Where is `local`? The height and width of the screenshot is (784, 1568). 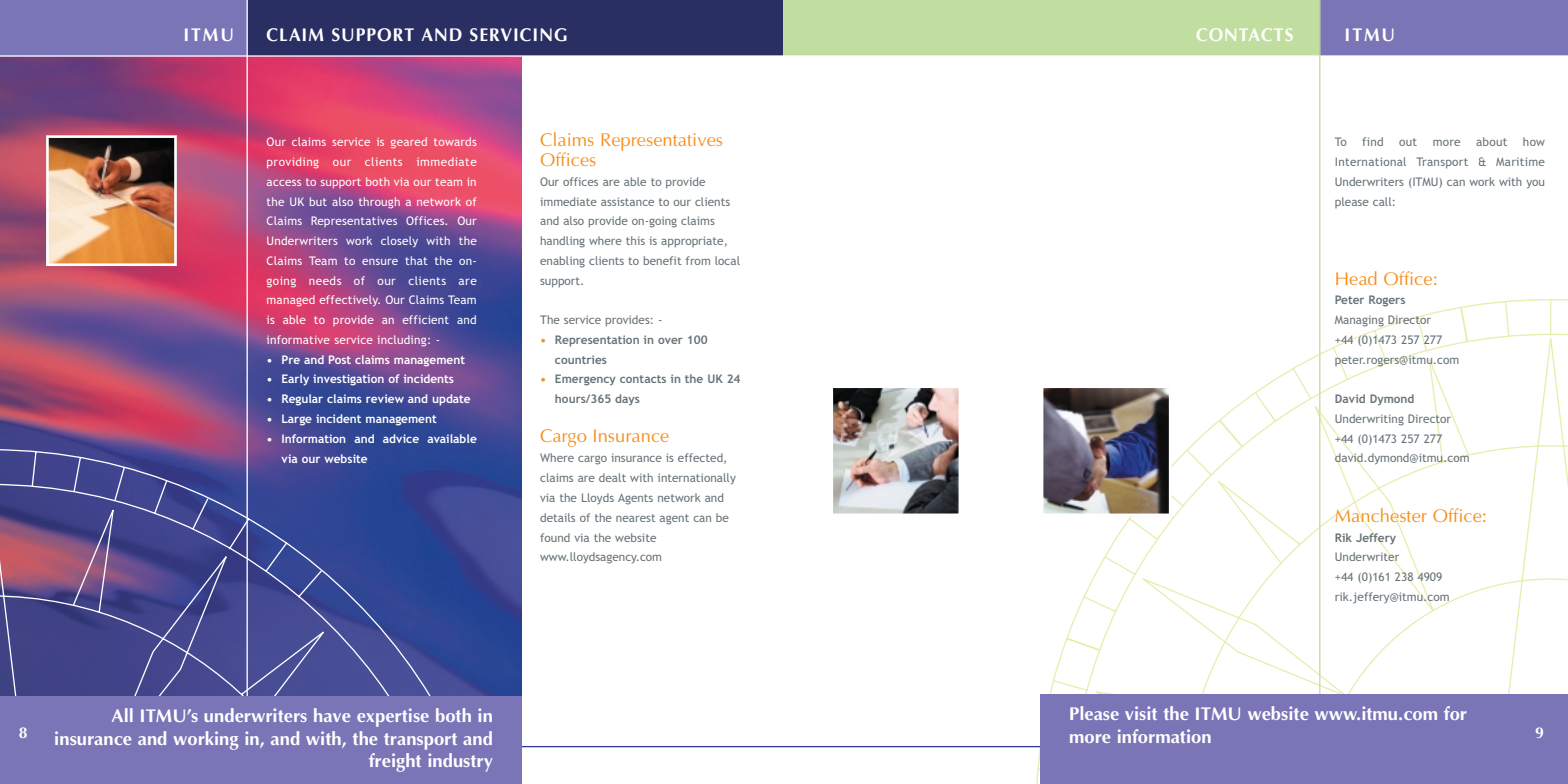 local is located at coordinates (727, 260).
